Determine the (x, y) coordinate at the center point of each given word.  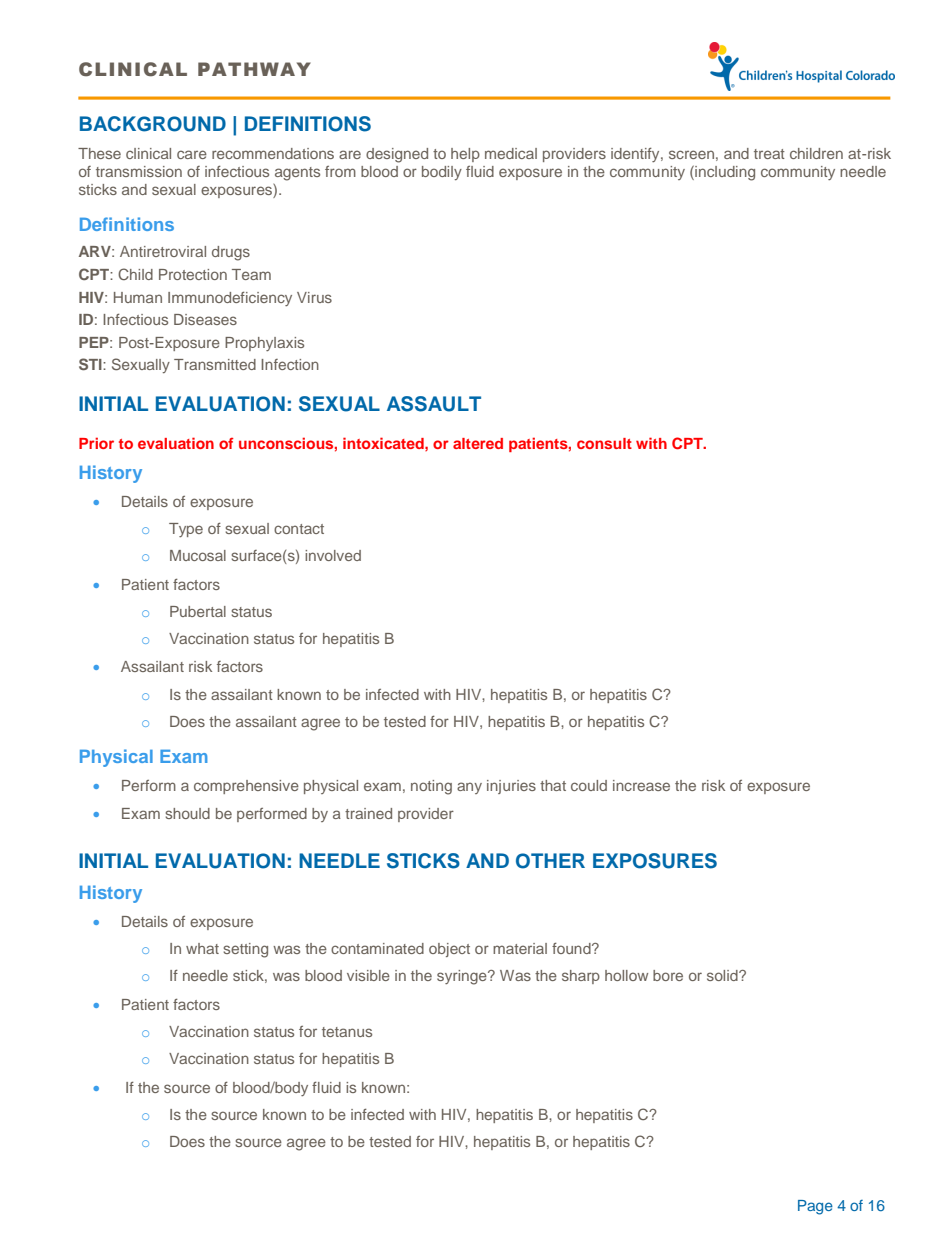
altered (478, 443)
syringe (463, 977)
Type (186, 530)
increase (641, 785)
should (187, 813)
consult (604, 443)
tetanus (347, 1032)
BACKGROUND (153, 124)
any (469, 788)
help (465, 155)
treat (769, 154)
